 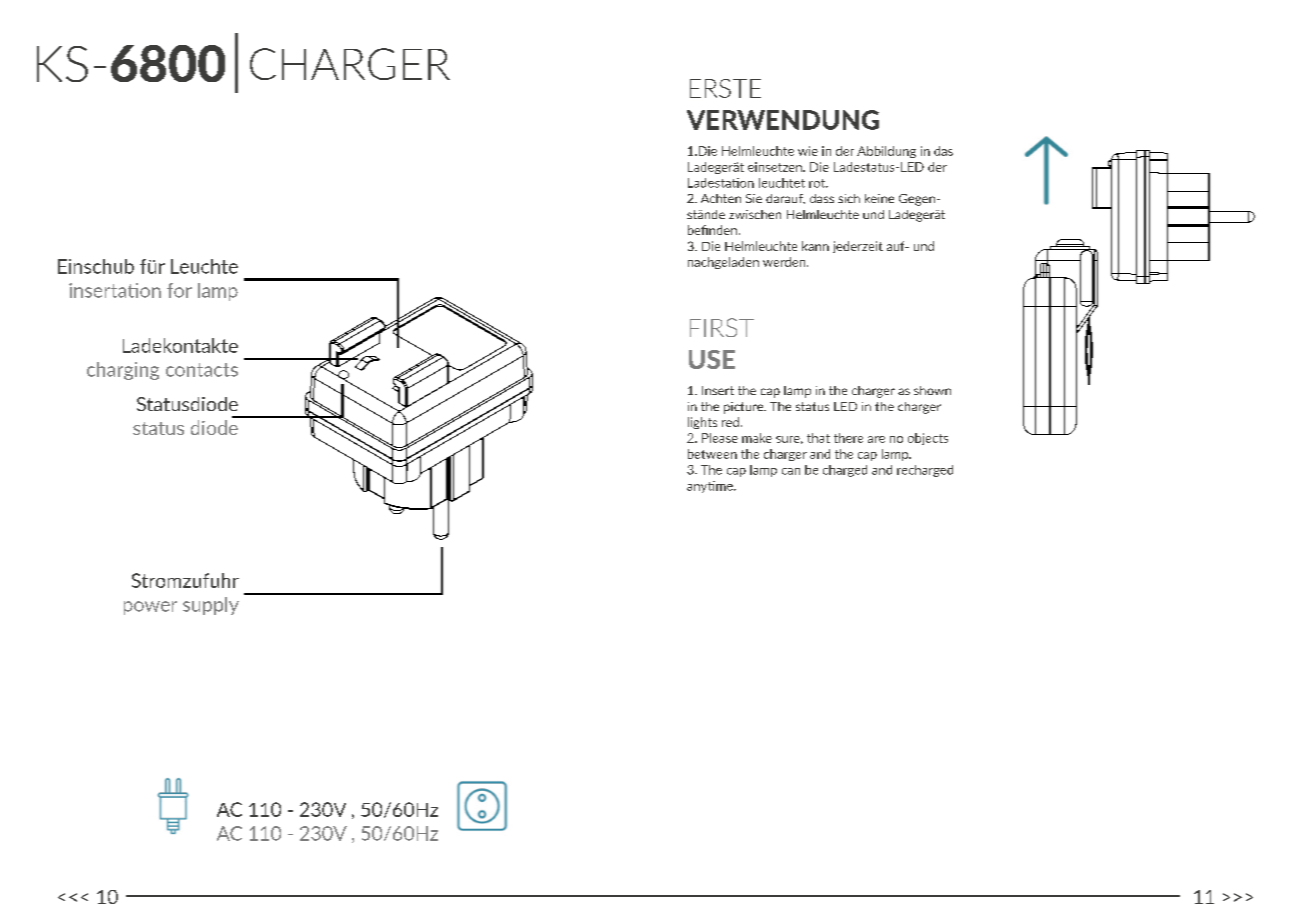 I want to click on anytime, so click(x=711, y=487).
